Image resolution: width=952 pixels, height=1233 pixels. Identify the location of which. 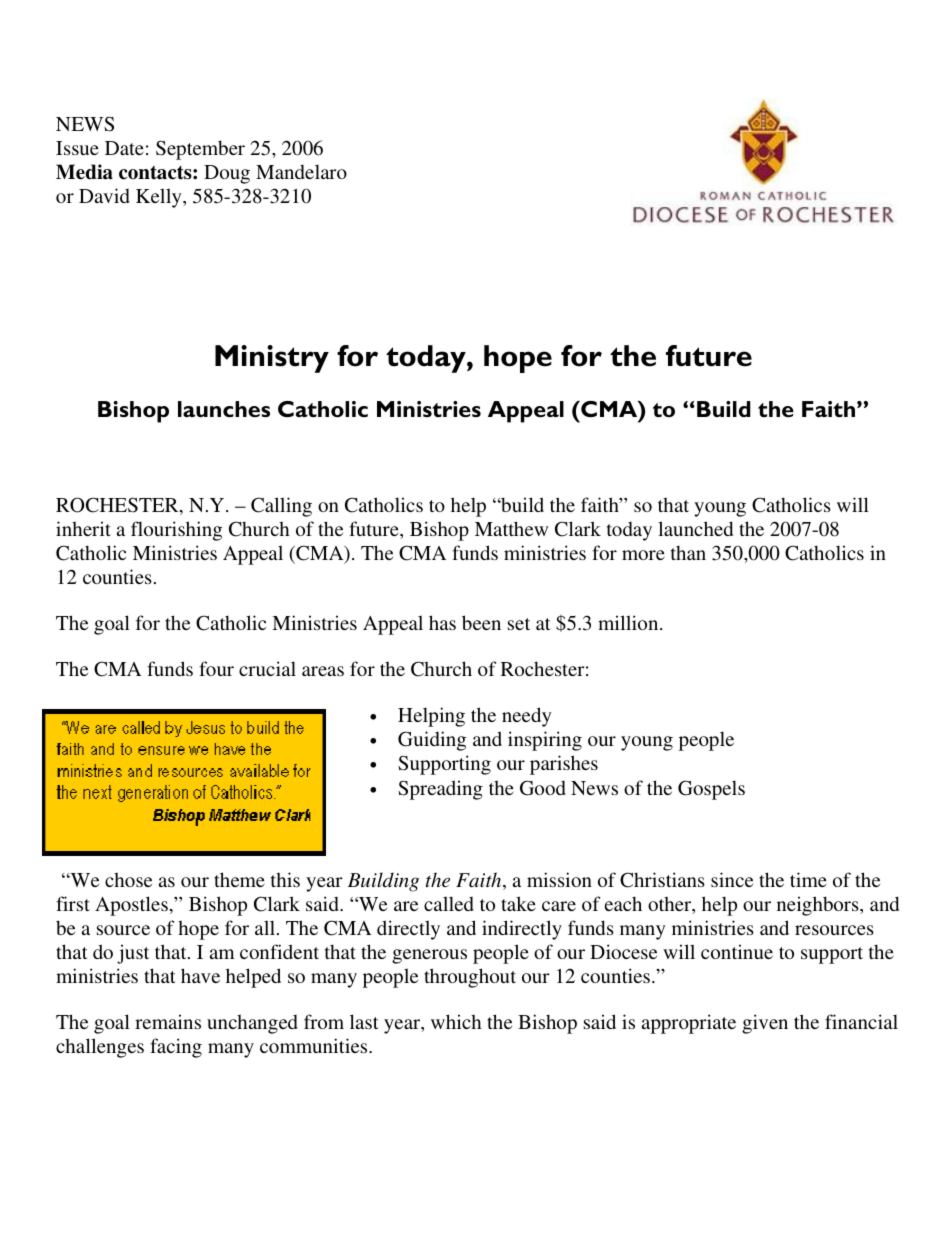
(456, 1021).
